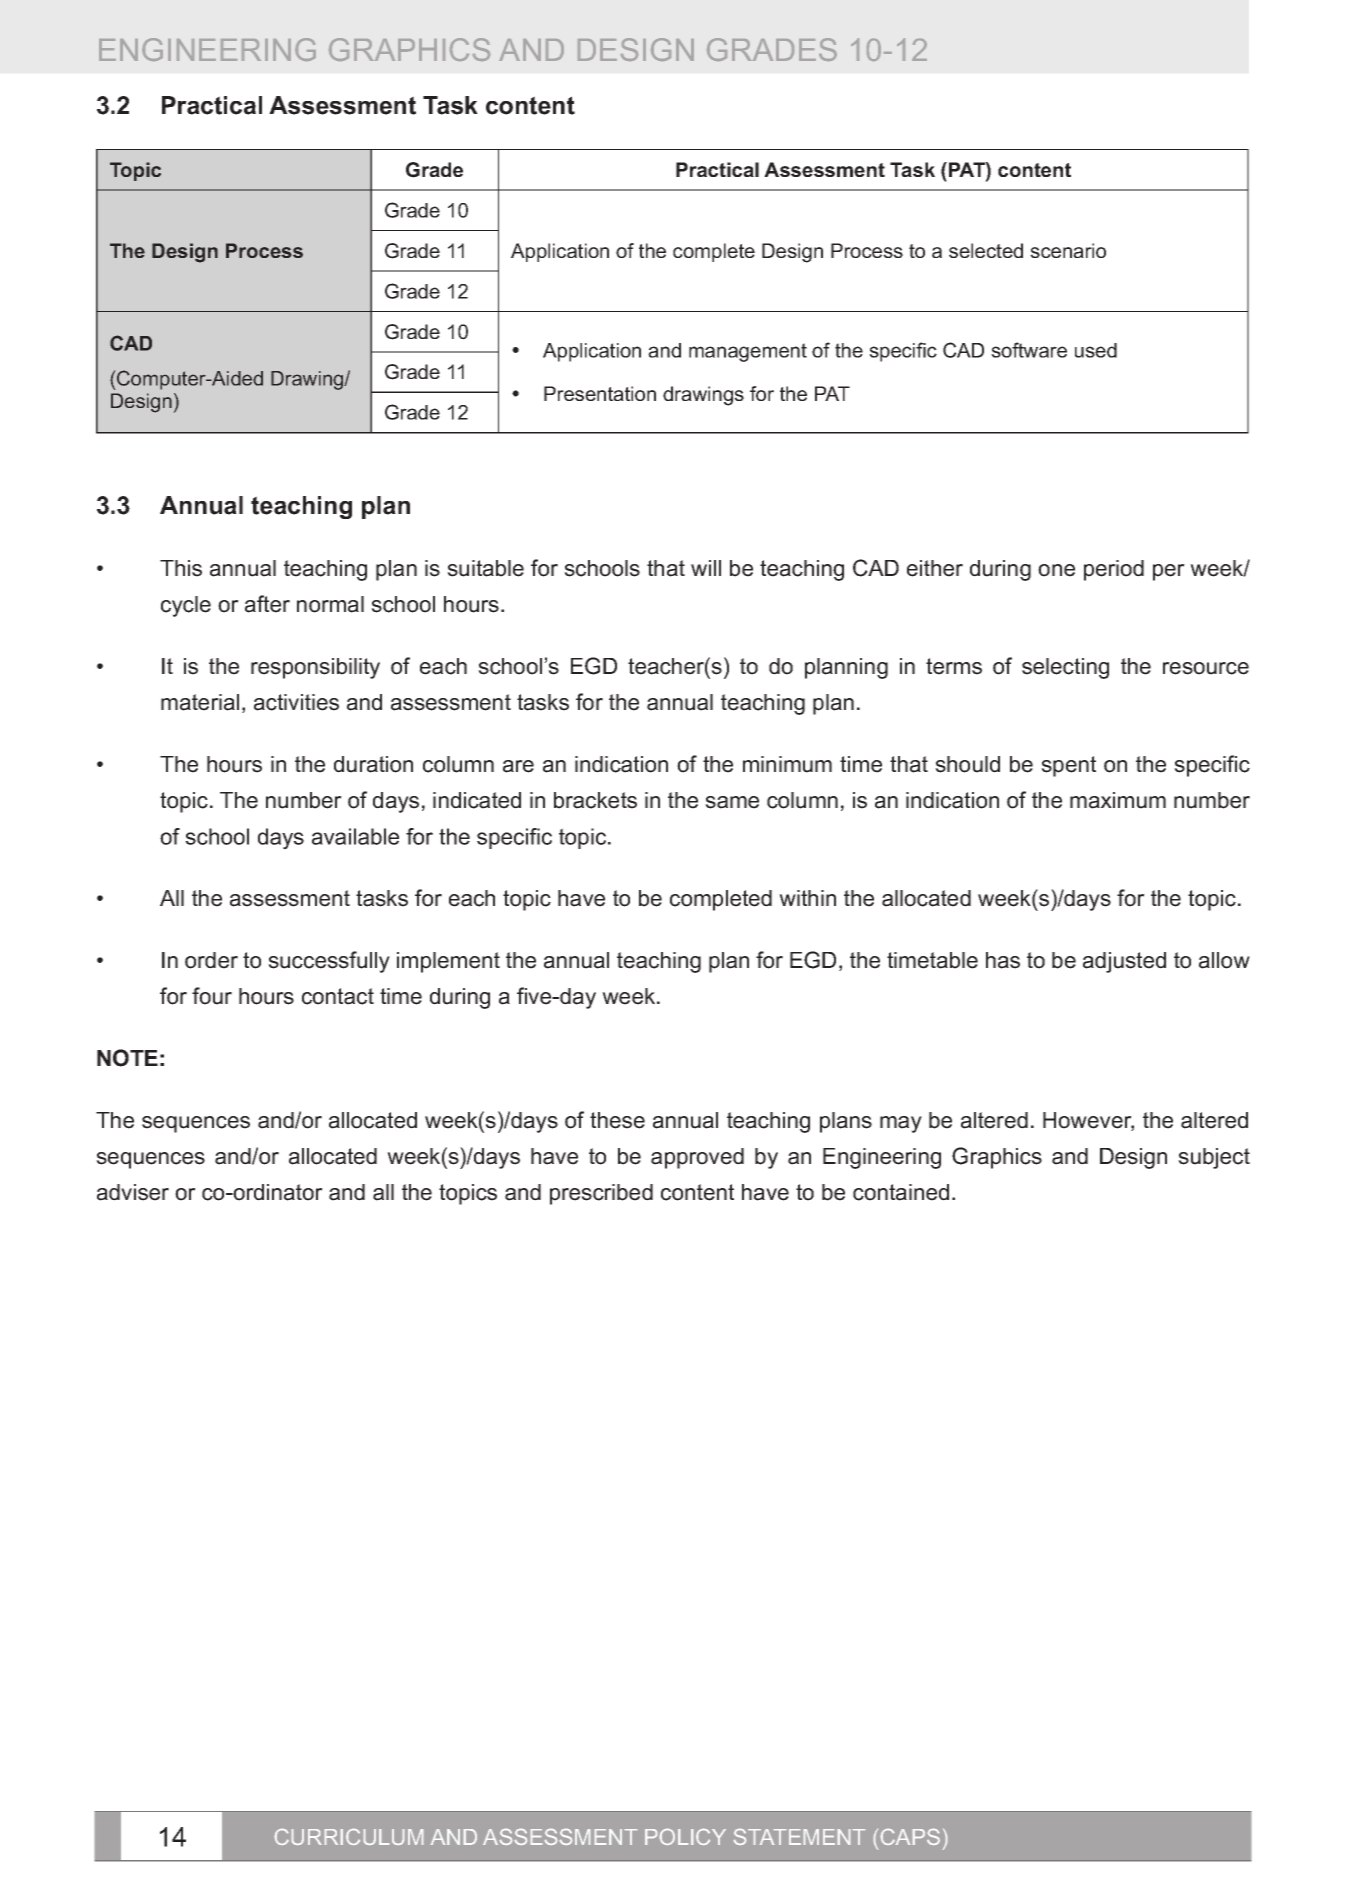 The width and height of the page is (1346, 1904). Describe the element at coordinates (1124, 962) in the page. I see `adjusted` at that location.
